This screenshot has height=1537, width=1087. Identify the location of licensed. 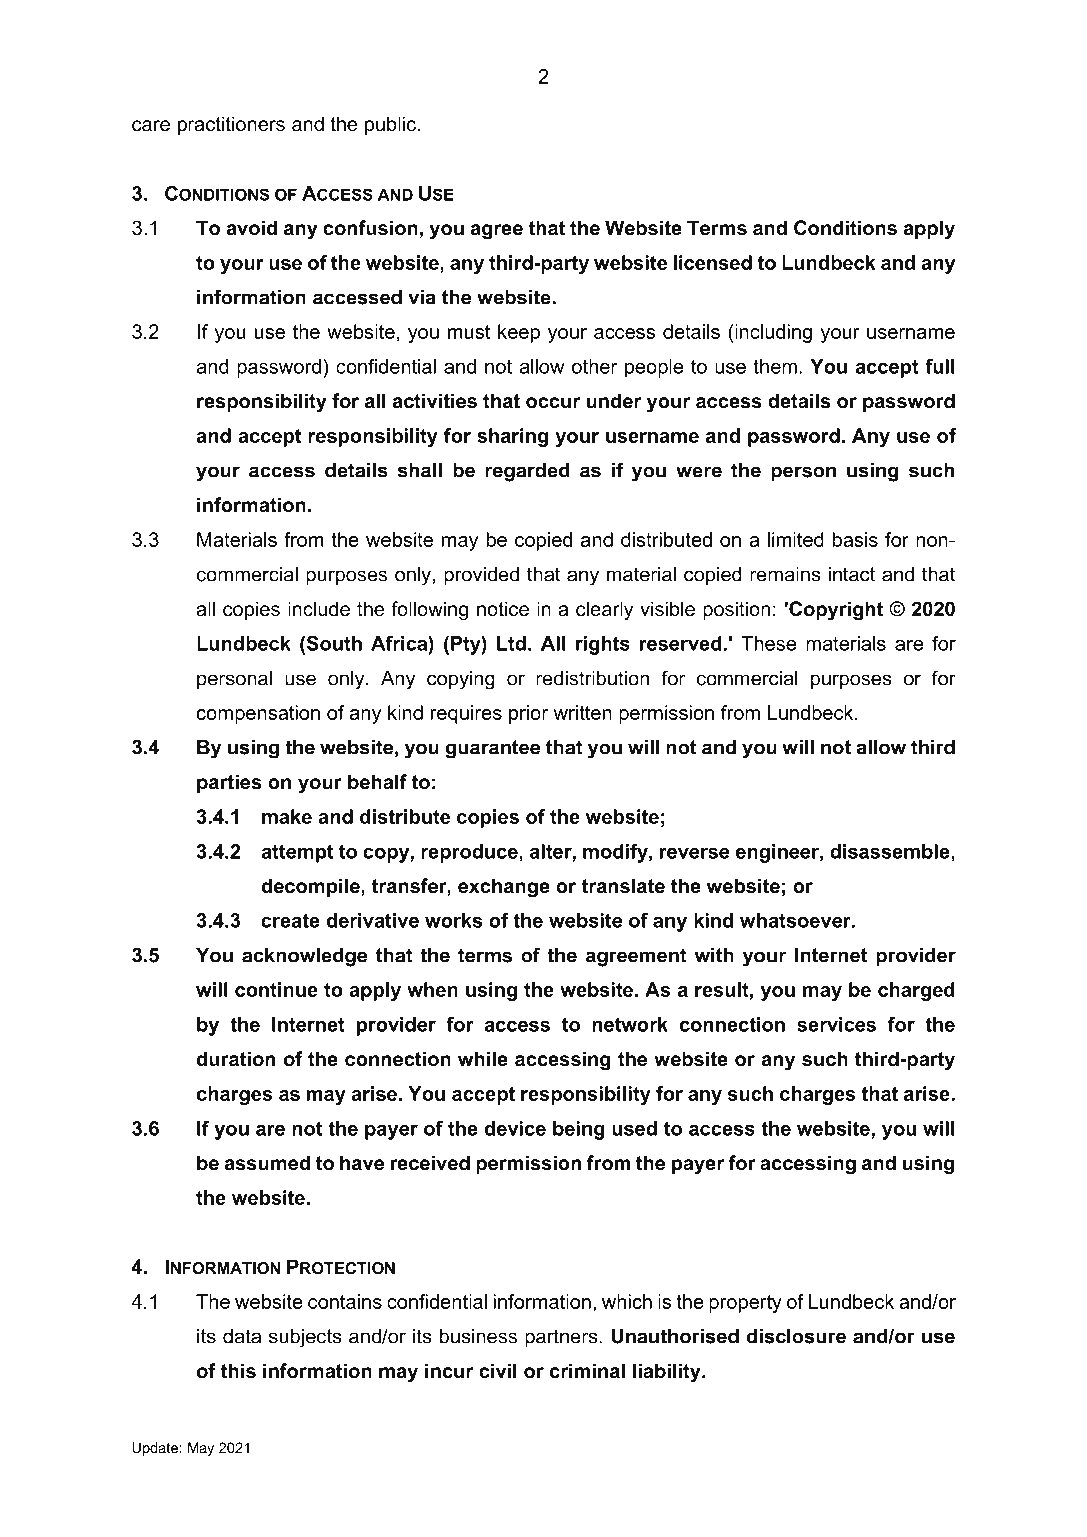
(713, 262).
